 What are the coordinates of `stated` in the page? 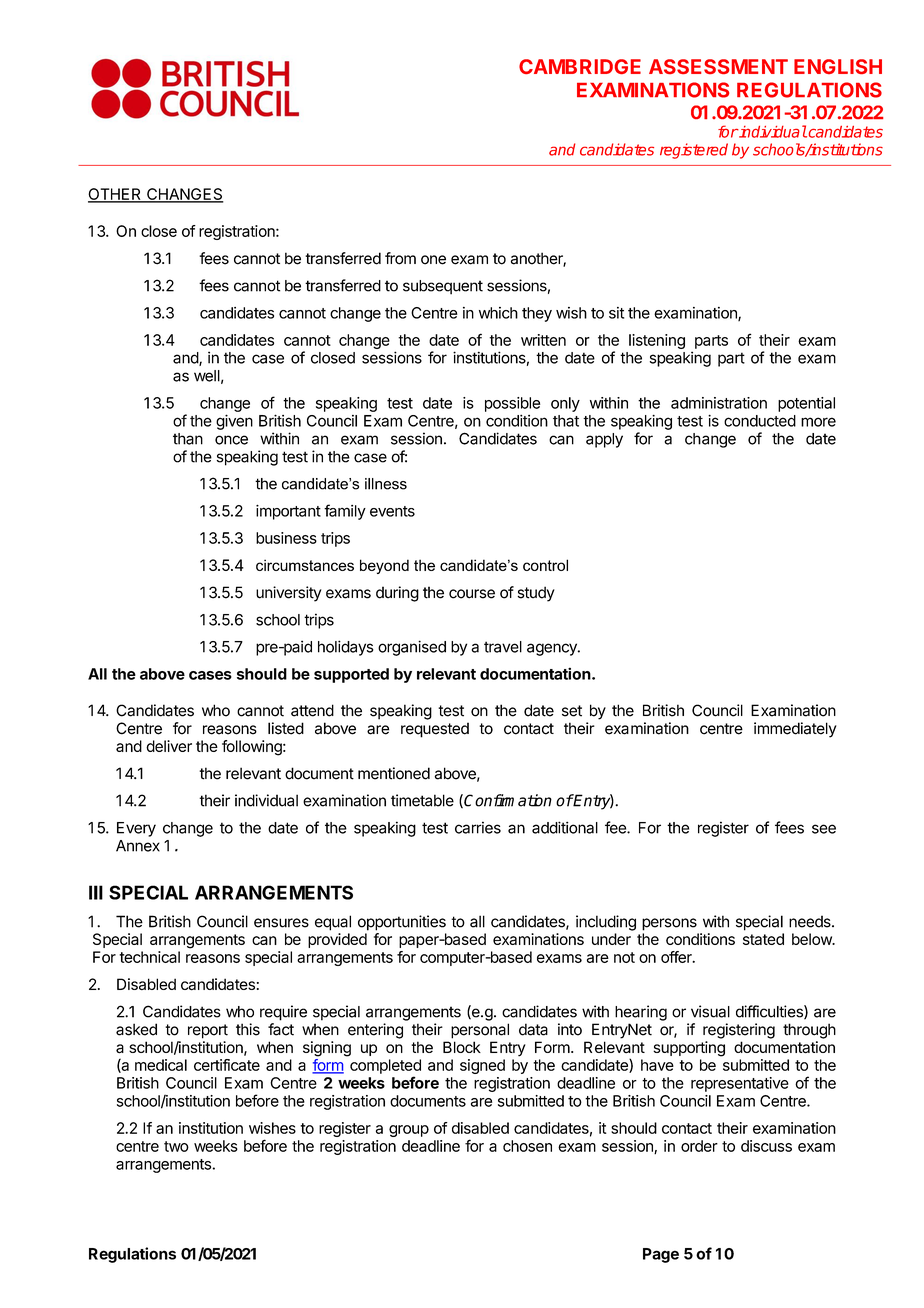 It's located at (763, 939).
